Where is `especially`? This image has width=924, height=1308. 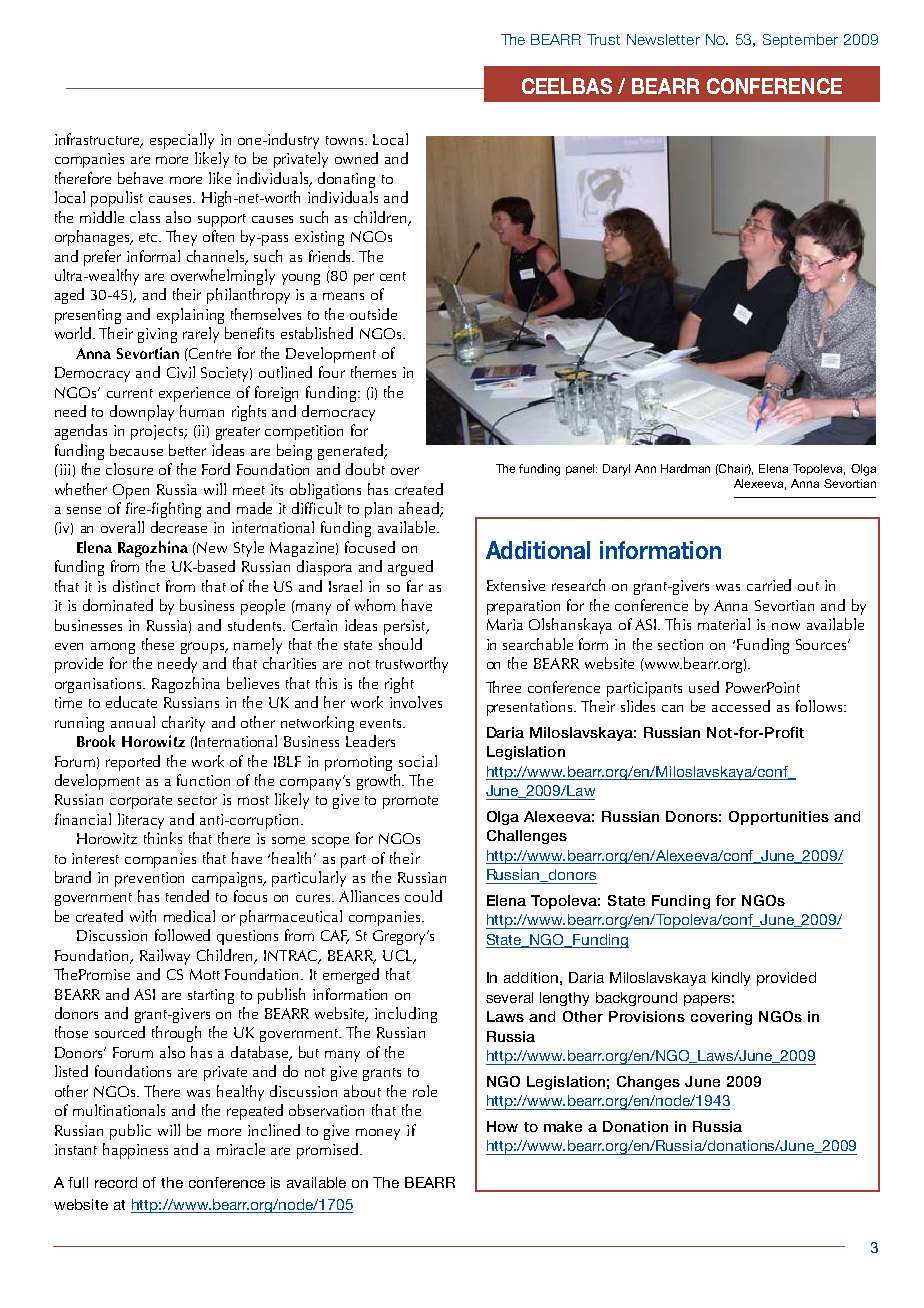
especially is located at coordinates (182, 141).
